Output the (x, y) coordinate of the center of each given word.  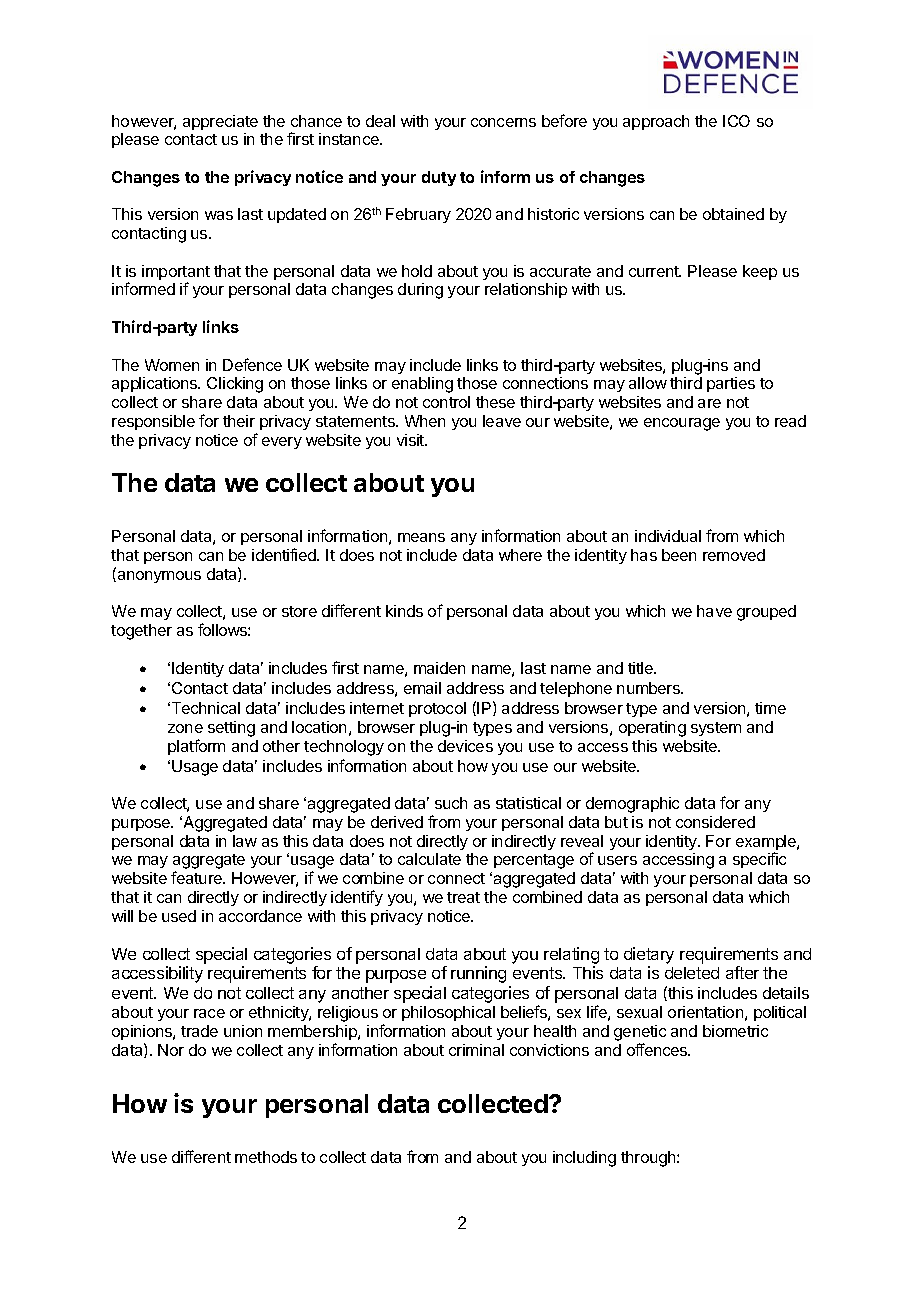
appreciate (220, 122)
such (451, 803)
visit (412, 440)
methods (266, 1157)
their (239, 421)
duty (439, 178)
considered (715, 822)
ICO (736, 121)
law (245, 841)
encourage (682, 424)
